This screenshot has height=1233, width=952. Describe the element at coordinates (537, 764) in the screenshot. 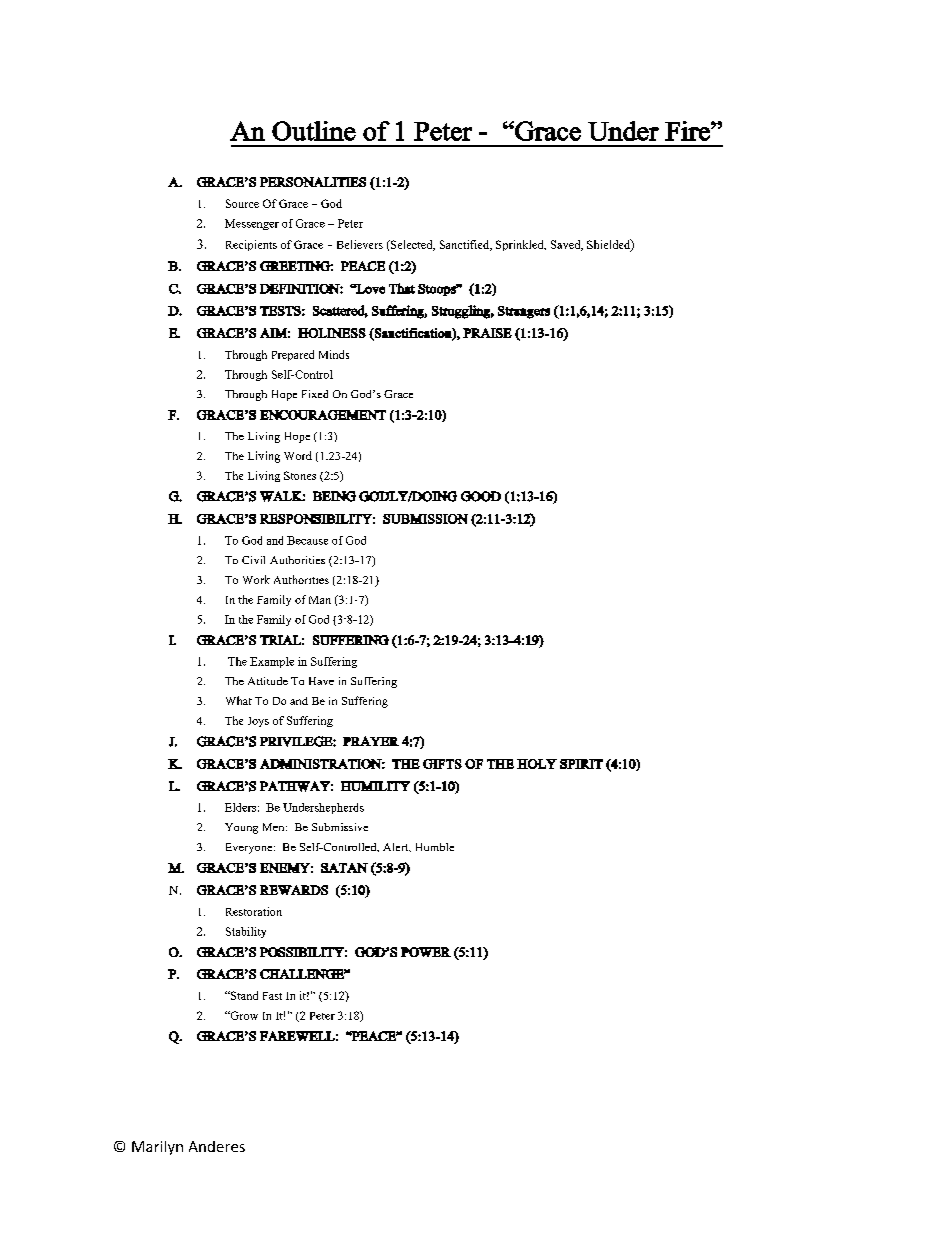

I see `HOLY` at that location.
